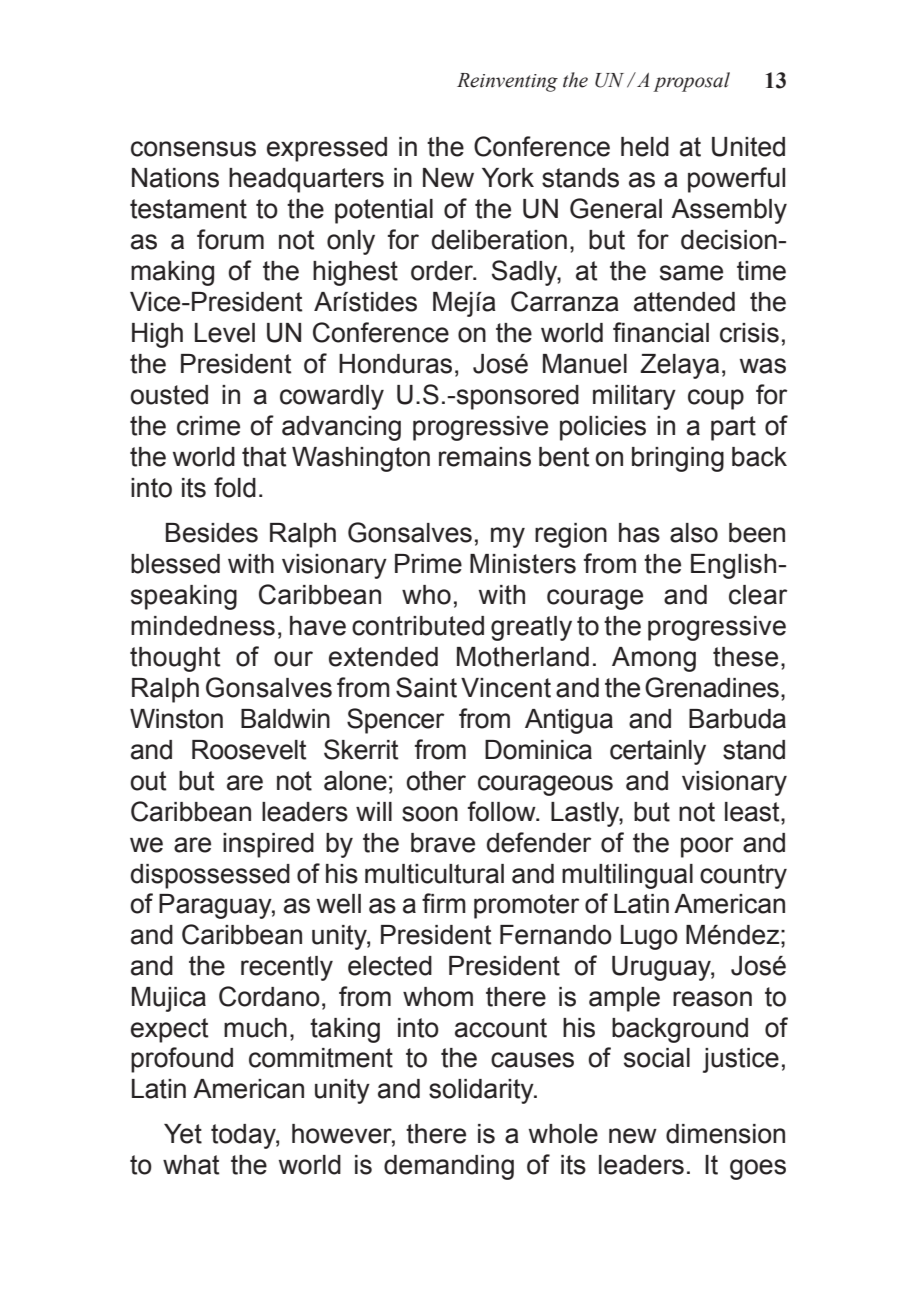 The width and height of the screenshot is (924, 1301). Describe the element at coordinates (183, 1134) in the screenshot. I see `Yet` at that location.
